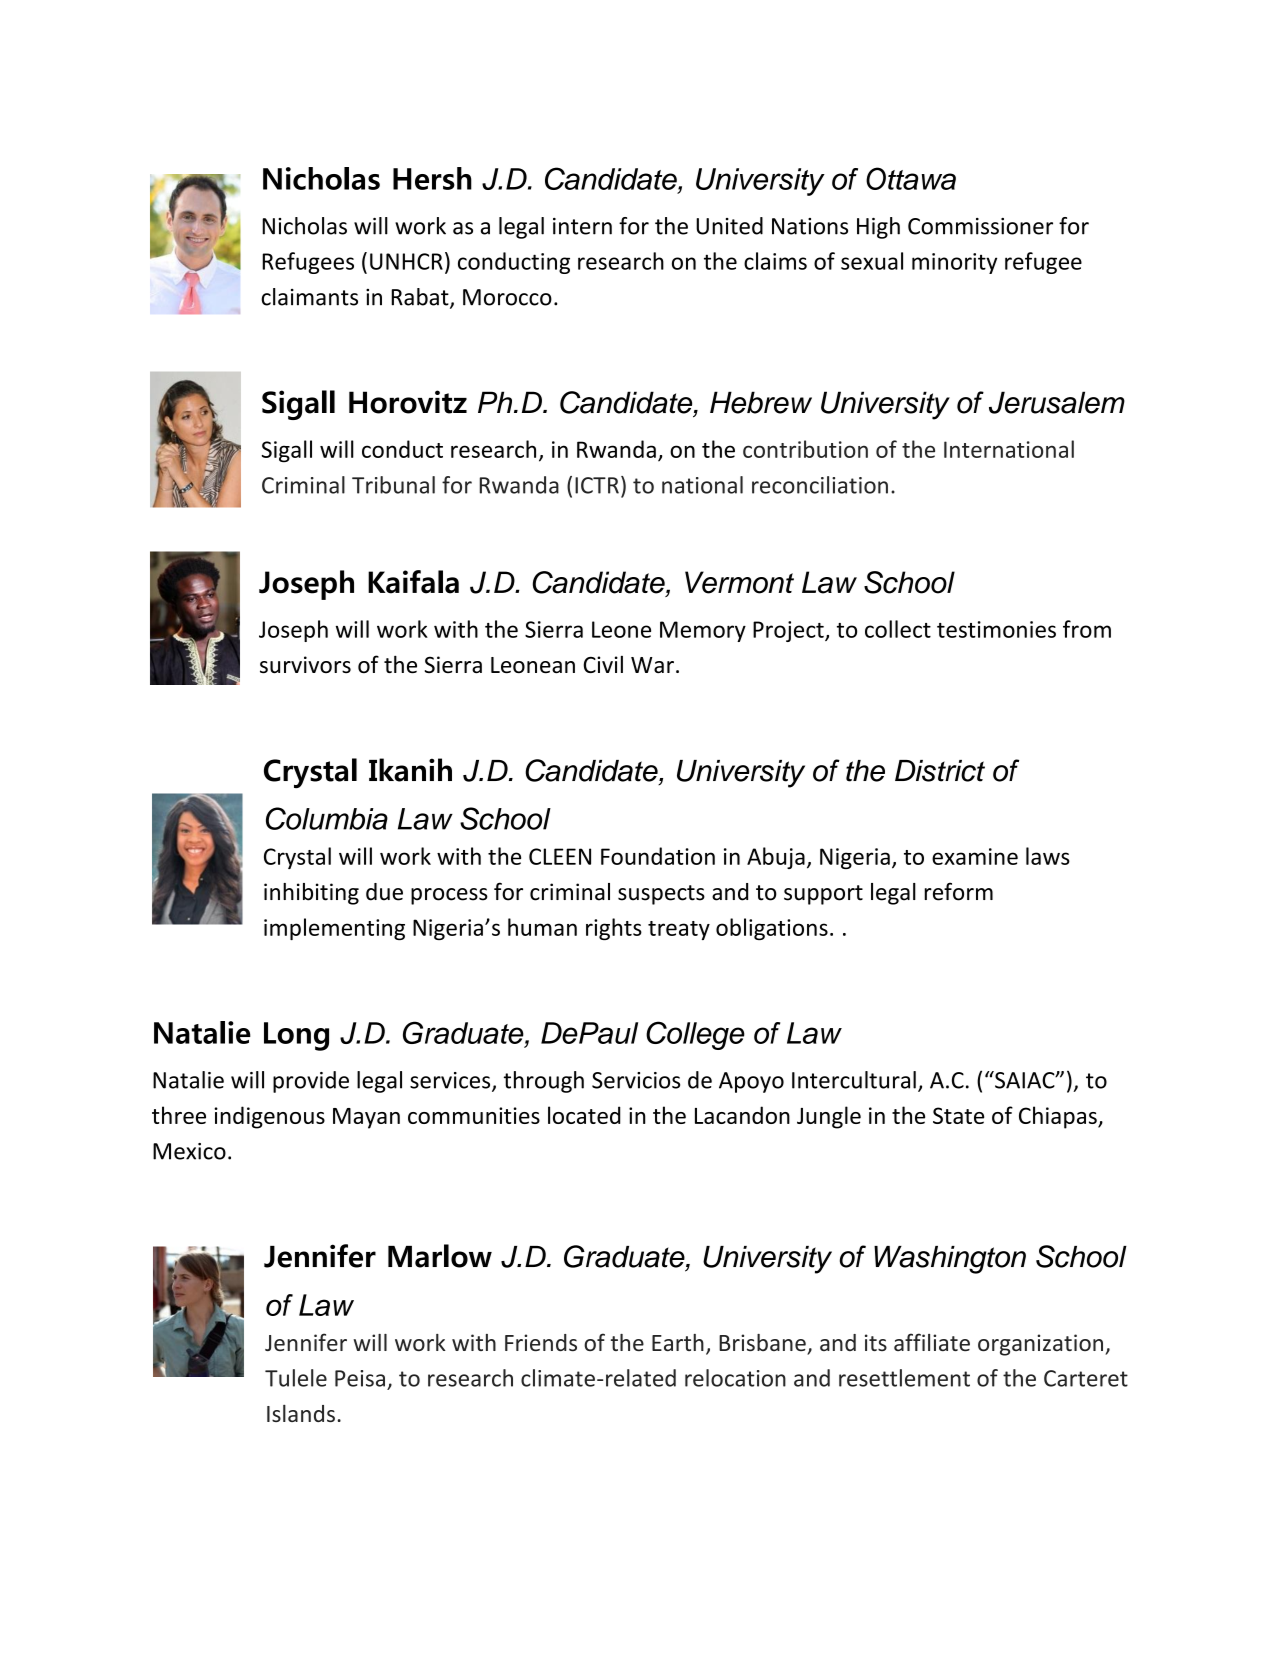 The width and height of the screenshot is (1288, 1667). Describe the element at coordinates (980, 226) in the screenshot. I see `Commissioner` at that location.
